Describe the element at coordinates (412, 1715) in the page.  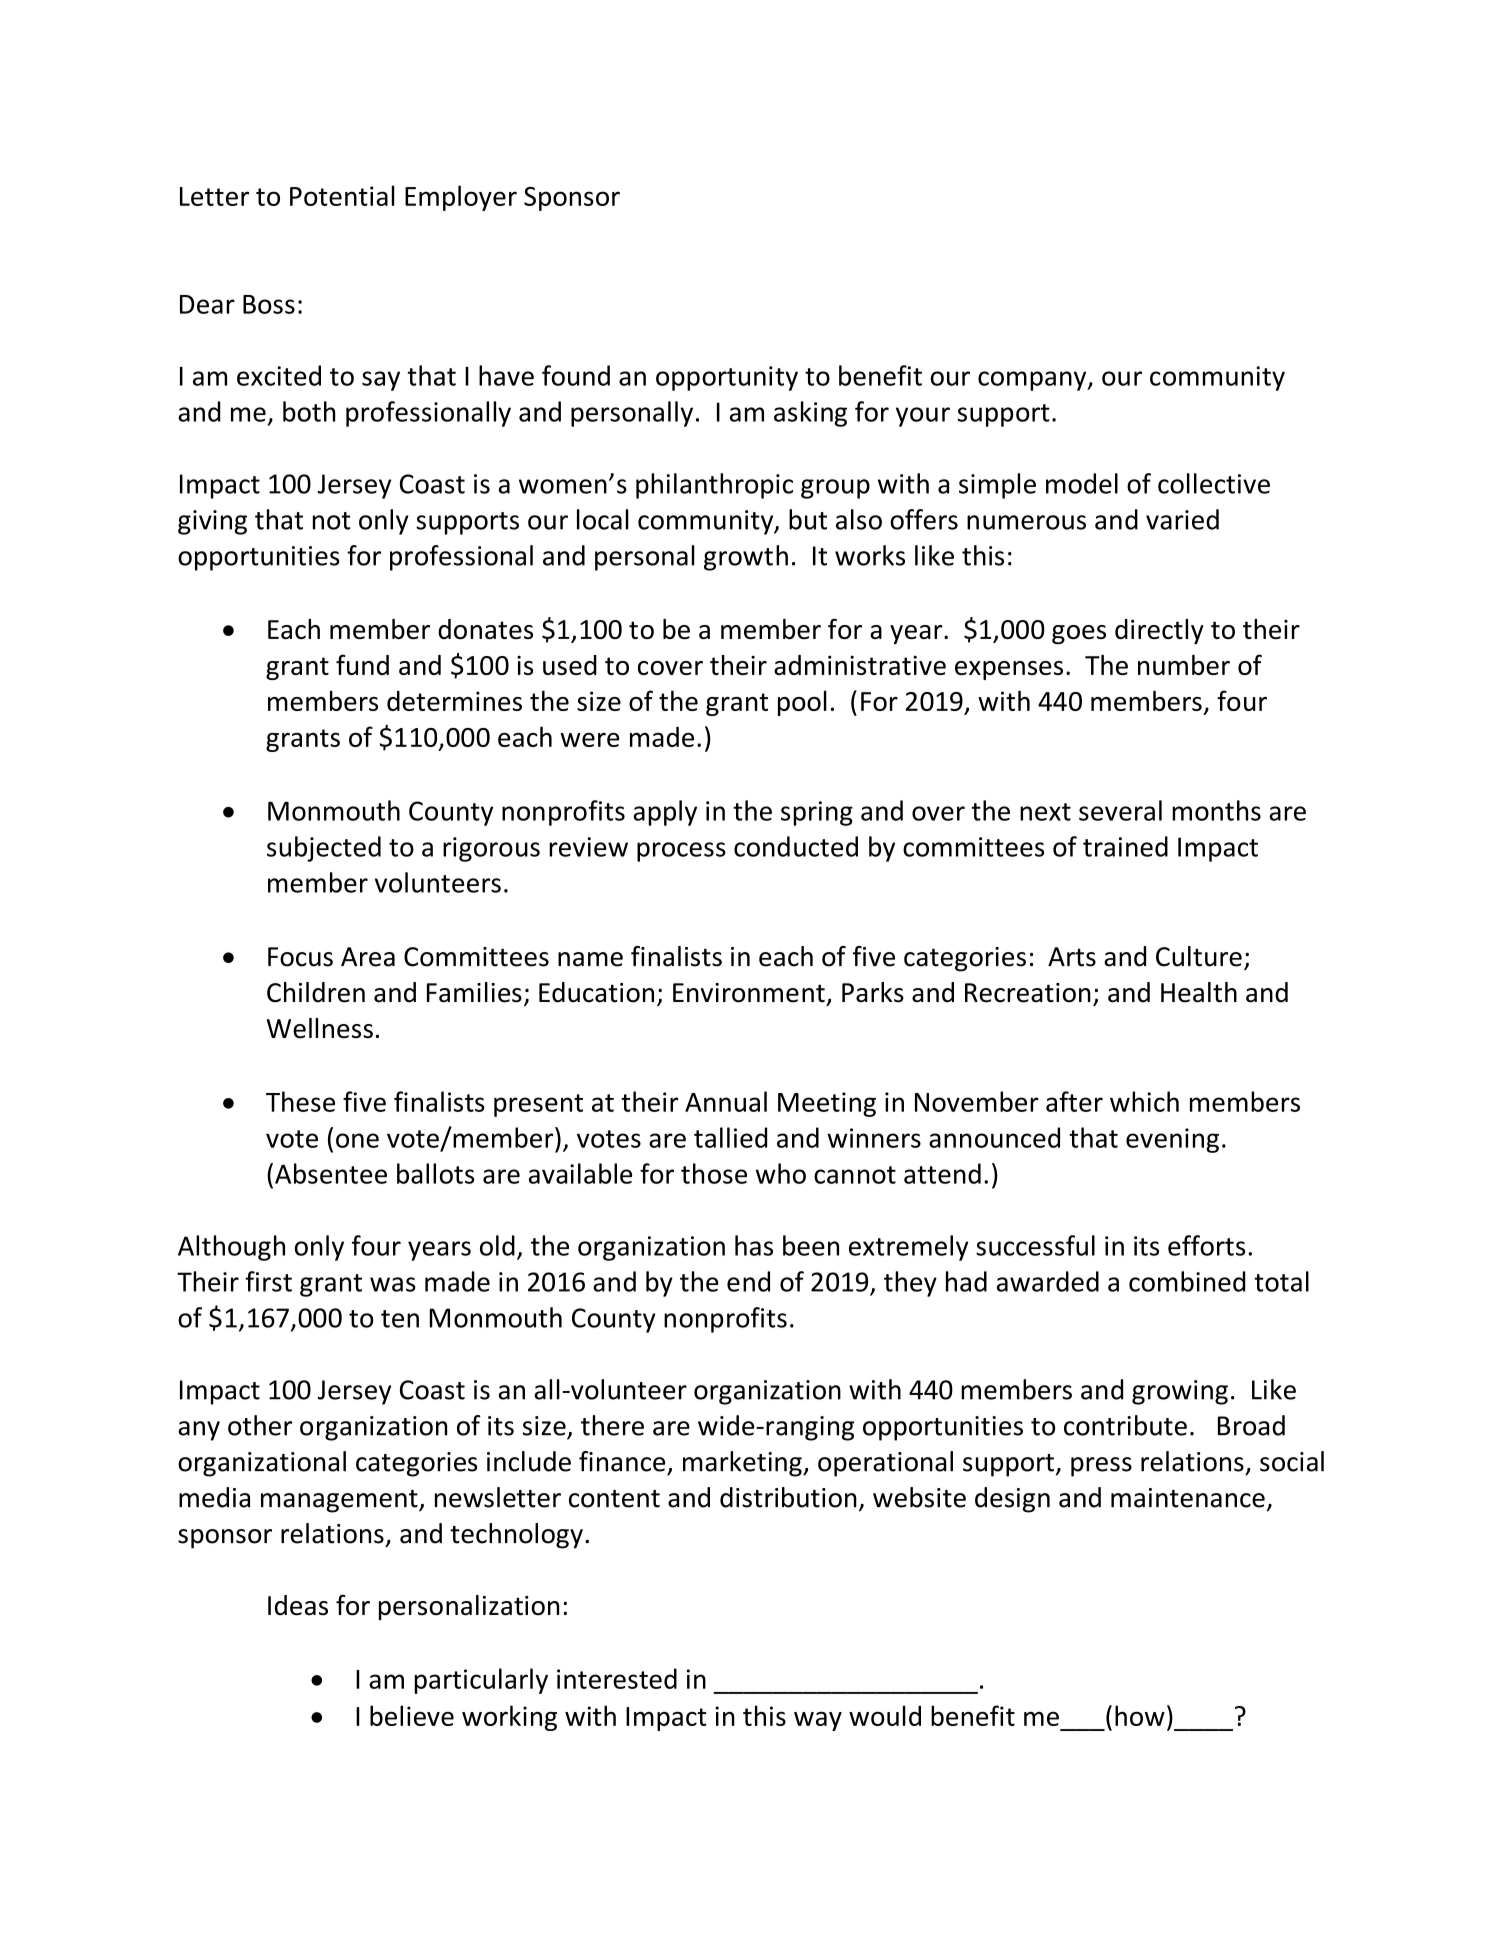
I see `believe` at that location.
